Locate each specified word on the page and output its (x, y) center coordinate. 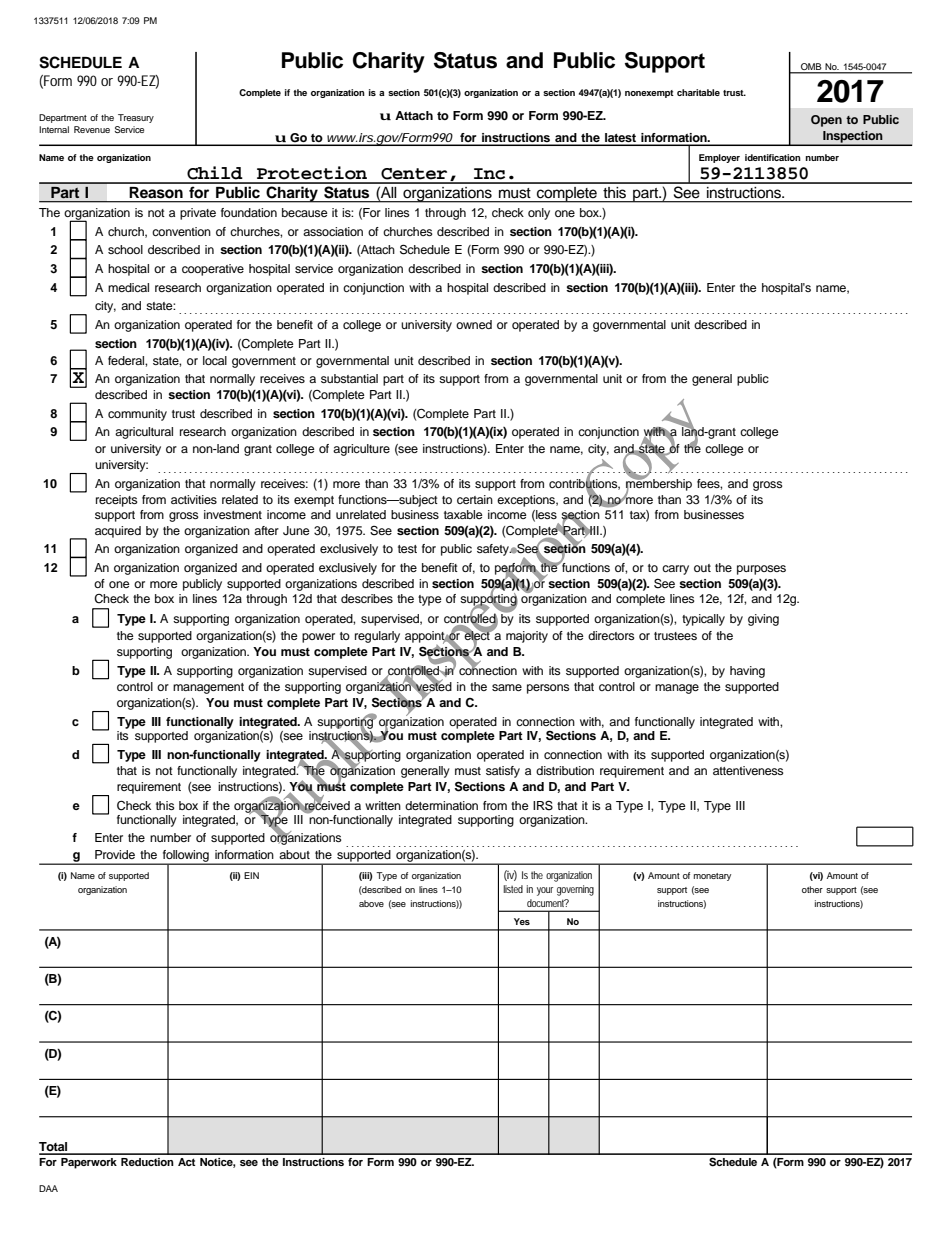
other (812, 889)
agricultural (144, 433)
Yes (522, 921)
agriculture (361, 450)
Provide (115, 854)
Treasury (136, 118)
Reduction (147, 1162)
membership (659, 484)
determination (441, 805)
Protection (312, 173)
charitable (698, 92)
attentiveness (748, 770)
